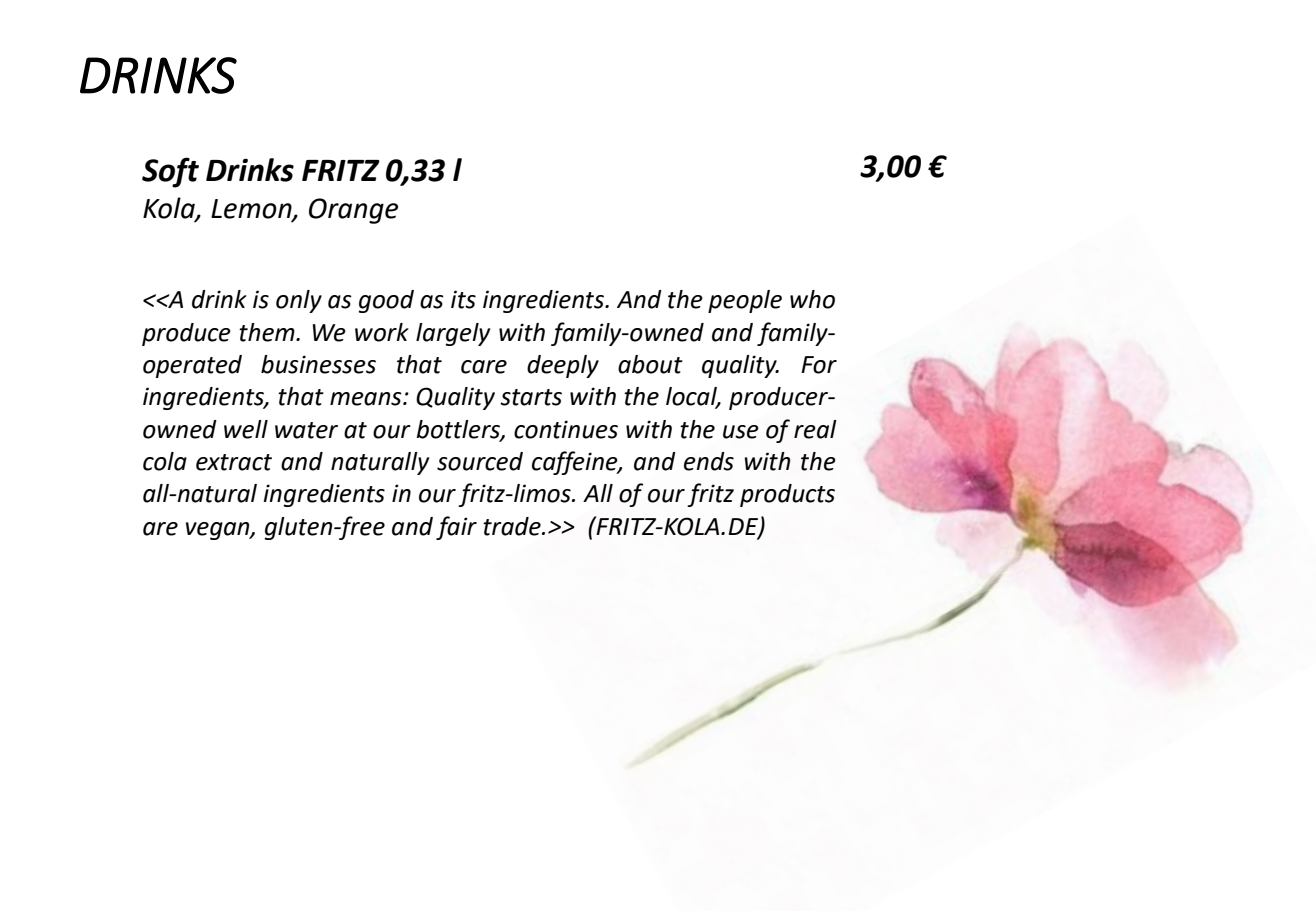 This page has height=911, width=1316. Describe the element at coordinates (463, 299) in the page. I see `its` at that location.
